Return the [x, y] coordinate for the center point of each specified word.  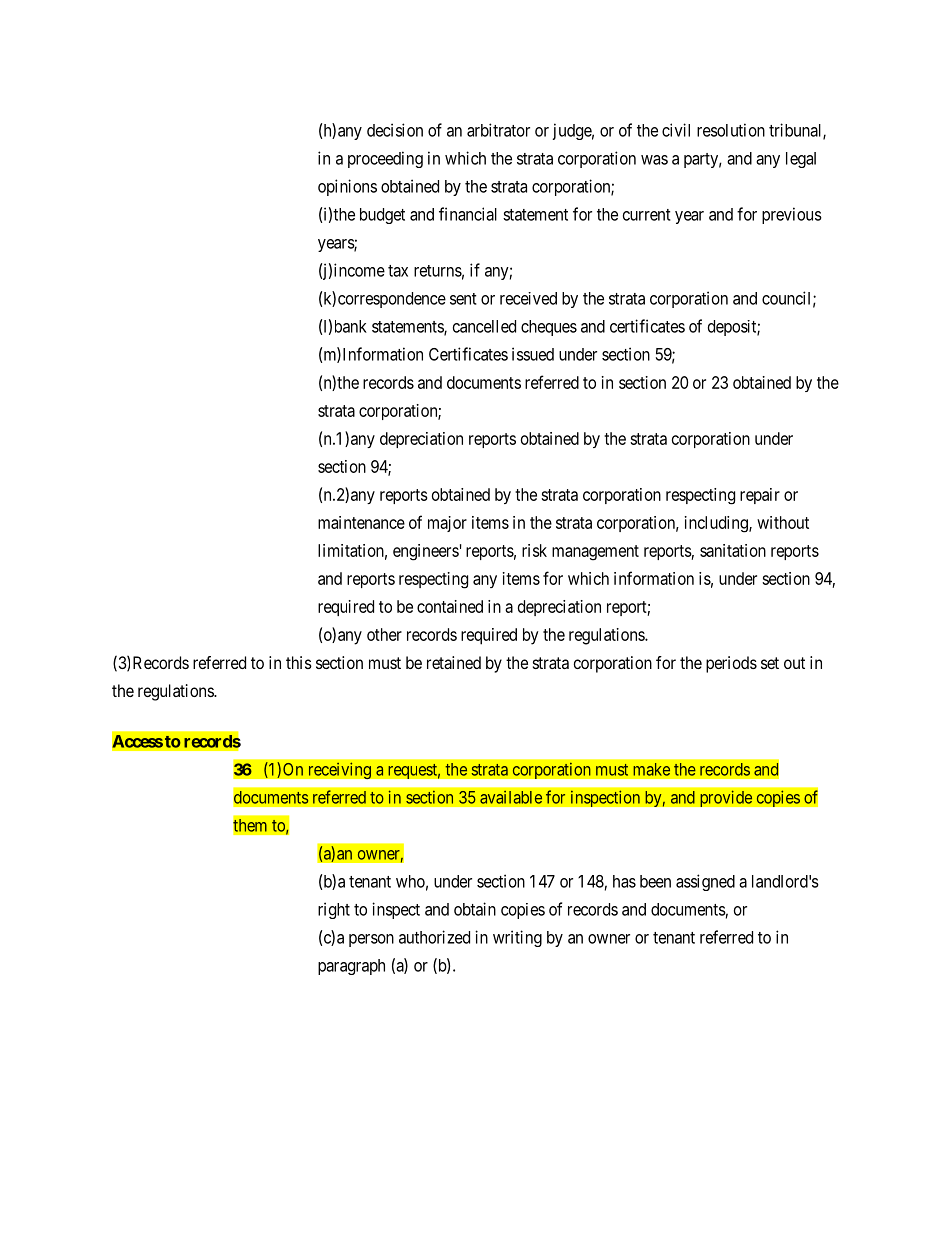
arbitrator [498, 130]
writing [517, 938]
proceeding [385, 159]
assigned [705, 882]
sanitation [733, 550]
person [371, 940]
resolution [731, 130]
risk [534, 550]
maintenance [361, 522]
